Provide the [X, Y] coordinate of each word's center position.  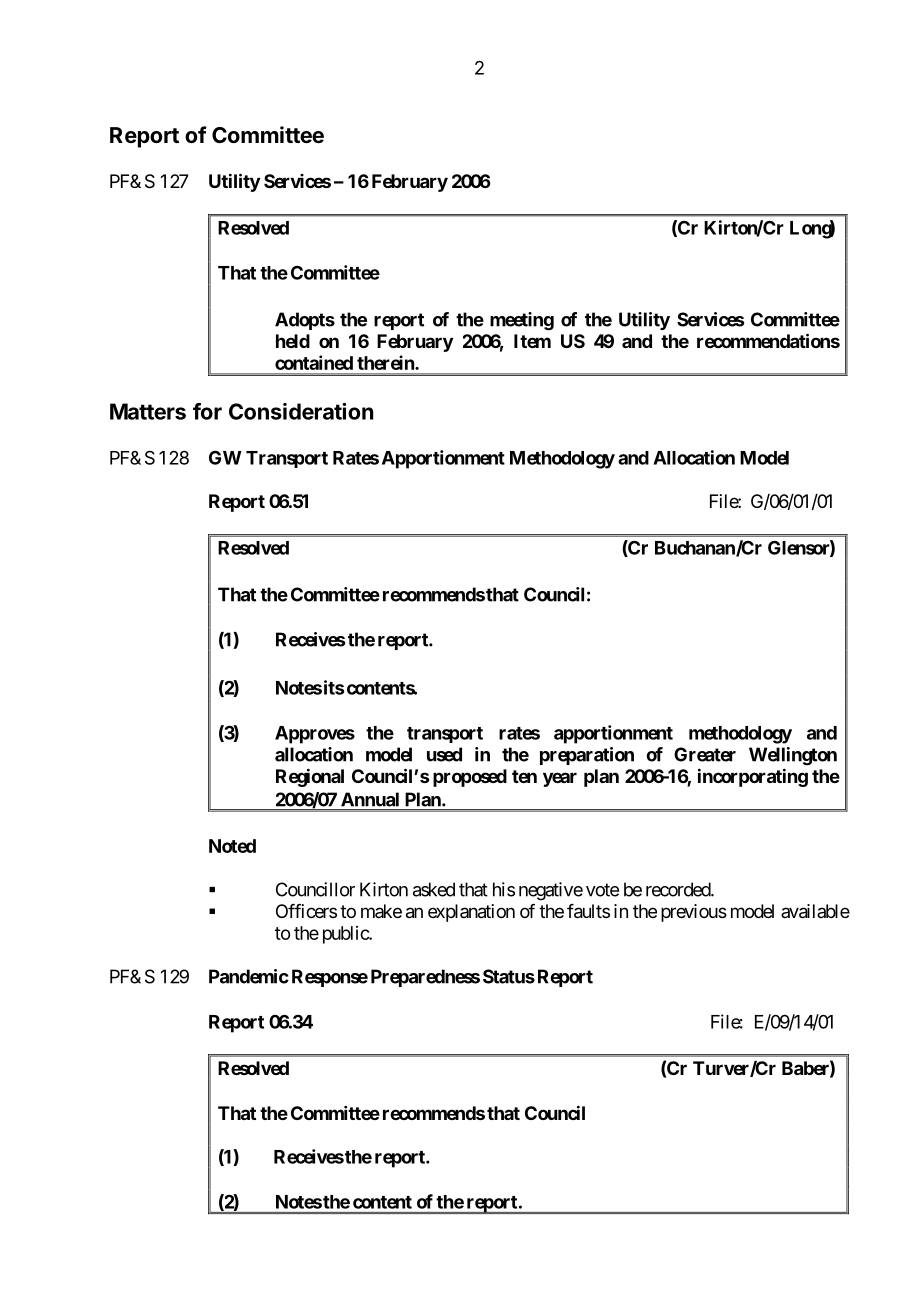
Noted [232, 846]
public [346, 935]
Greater [705, 754]
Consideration [301, 411]
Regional [310, 777]
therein [386, 362]
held [293, 341]
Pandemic [249, 976]
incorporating [753, 777]
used [444, 754]
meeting [522, 321]
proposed [470, 778]
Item [532, 341]
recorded [679, 889]
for [207, 411]
